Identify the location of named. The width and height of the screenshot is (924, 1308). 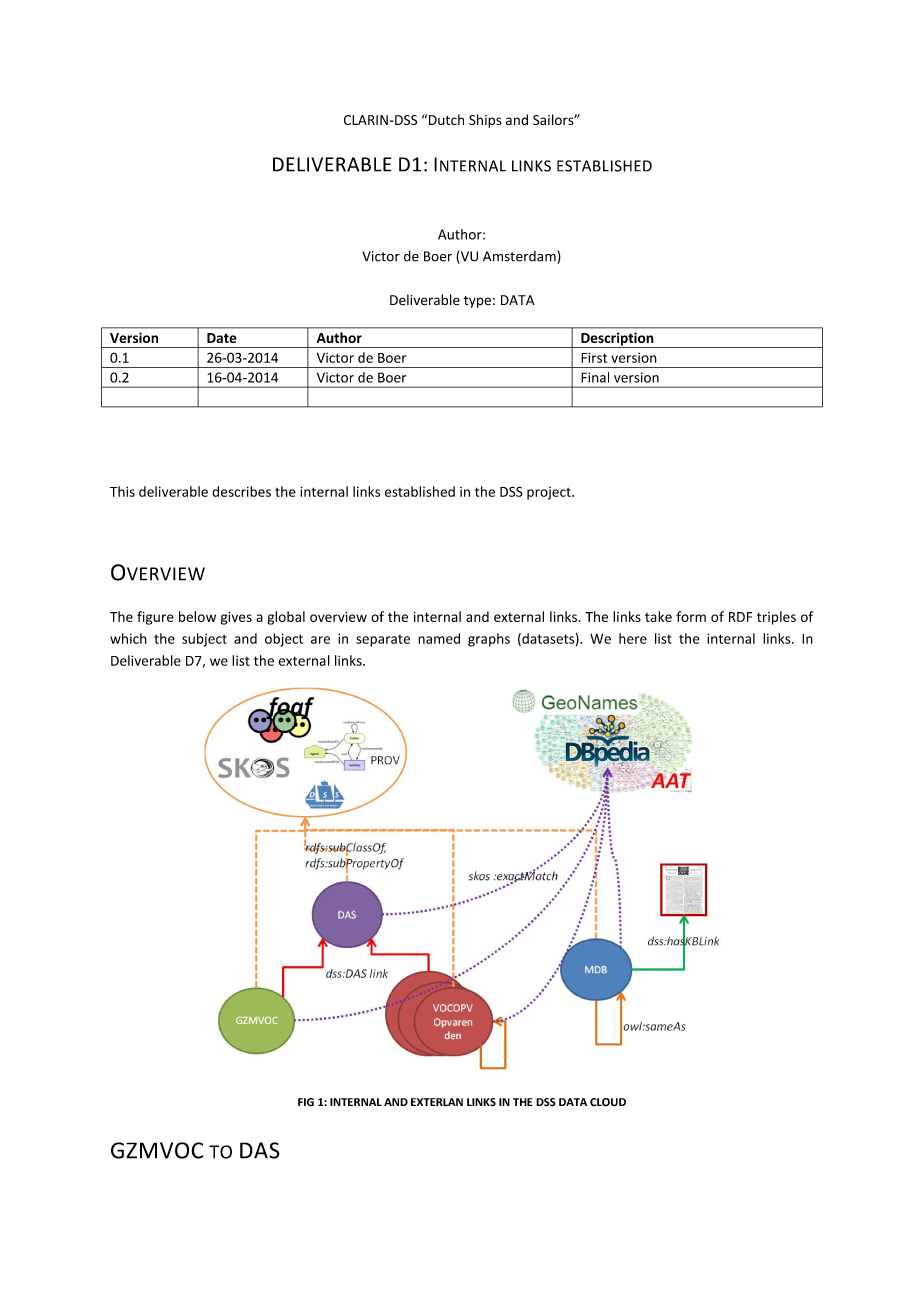
(439, 638).
